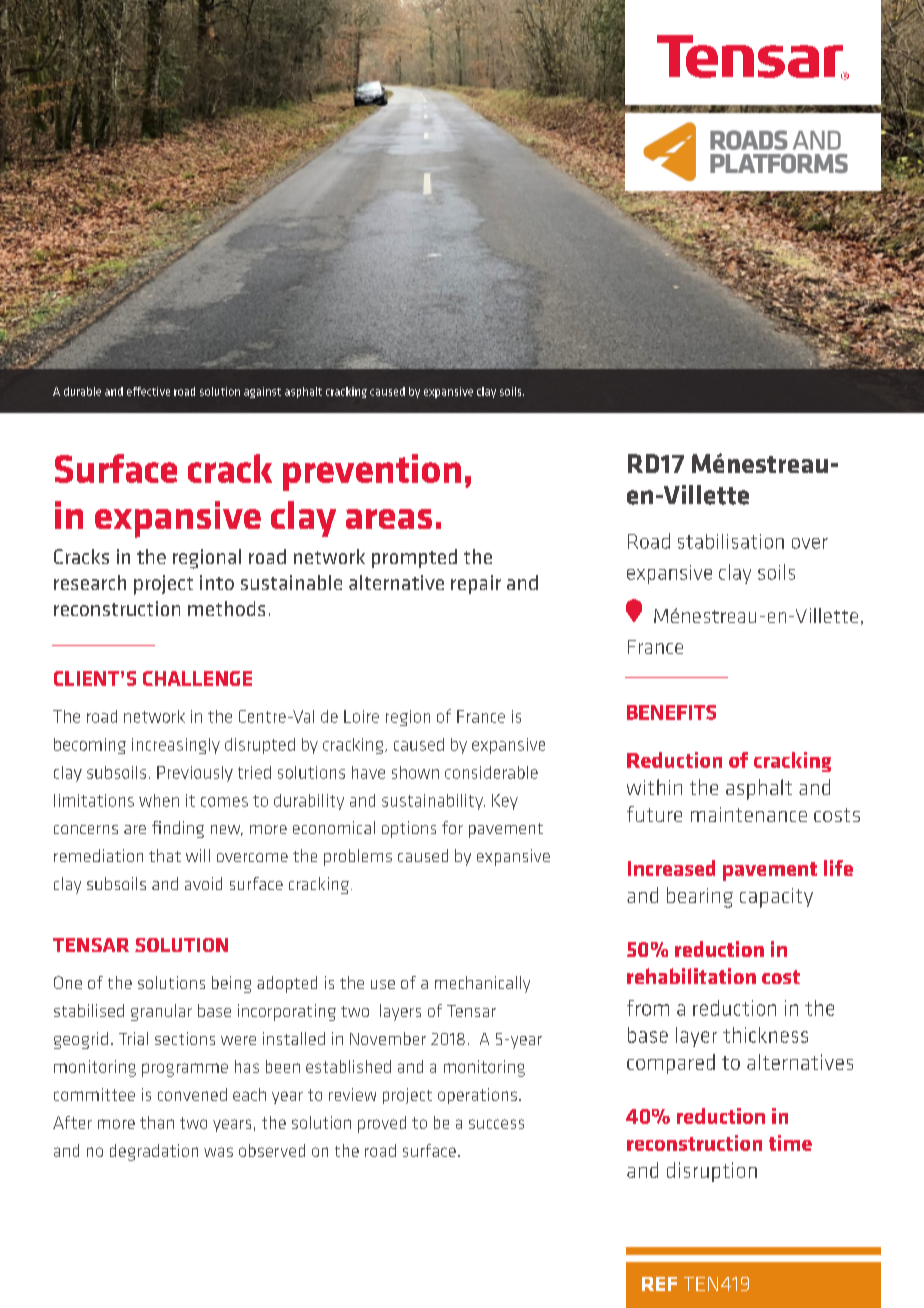  I want to click on thickness, so click(765, 1035).
